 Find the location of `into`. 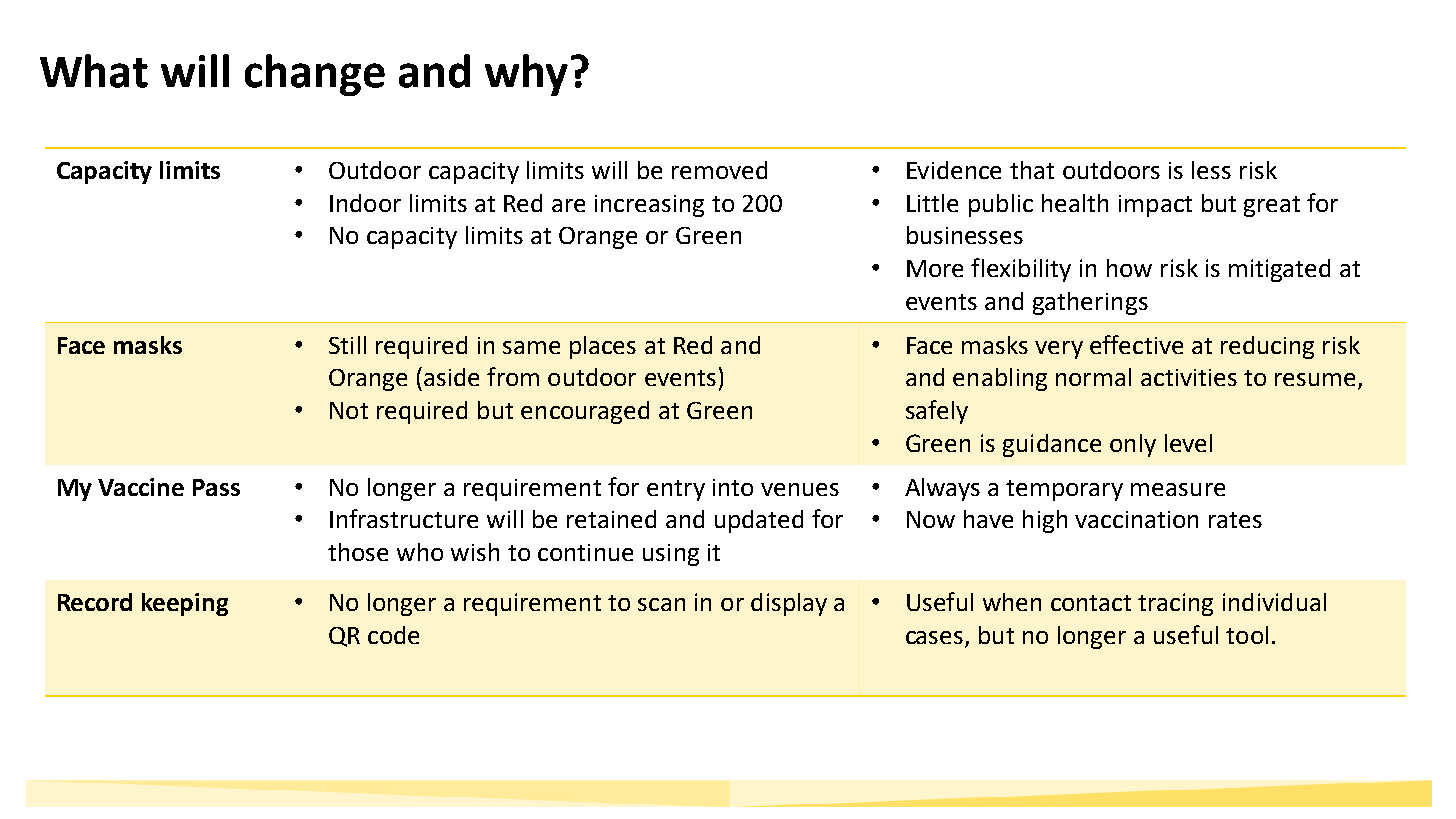

into is located at coordinates (733, 487).
